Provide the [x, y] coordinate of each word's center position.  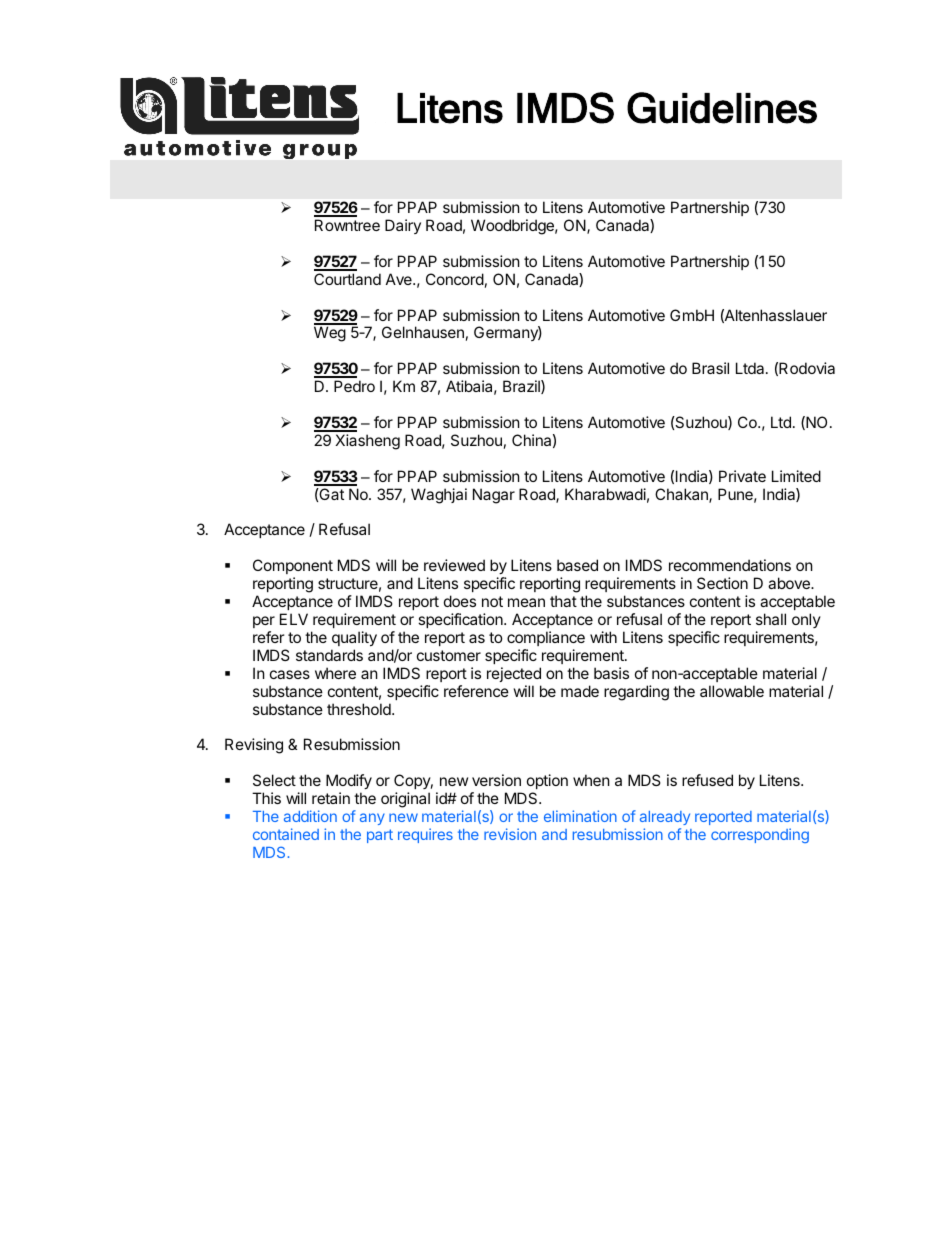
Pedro [354, 386]
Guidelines [722, 108]
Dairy [403, 226]
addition [310, 816]
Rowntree [347, 225]
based [577, 565]
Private [742, 476]
